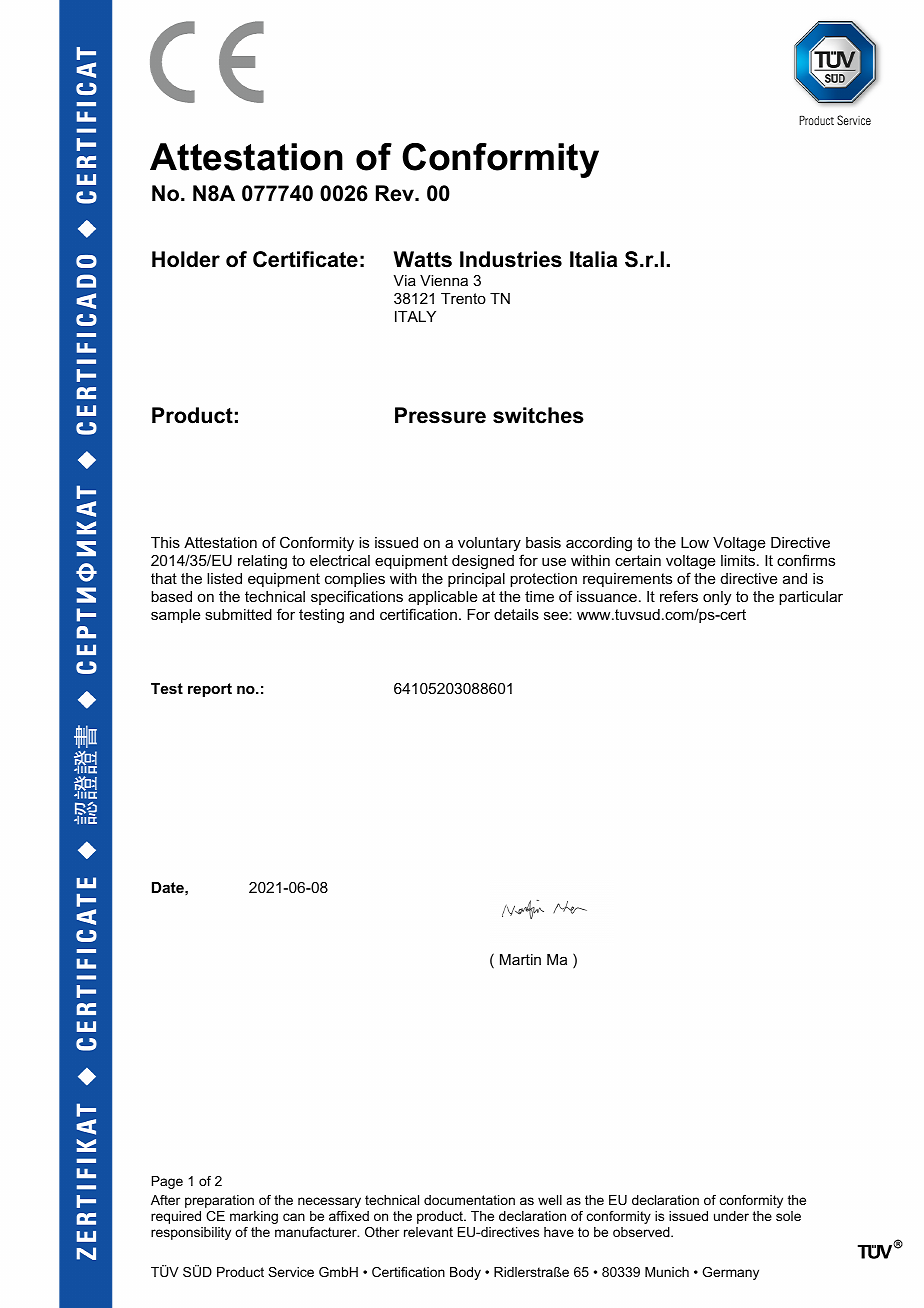  I want to click on Industries, so click(511, 259).
